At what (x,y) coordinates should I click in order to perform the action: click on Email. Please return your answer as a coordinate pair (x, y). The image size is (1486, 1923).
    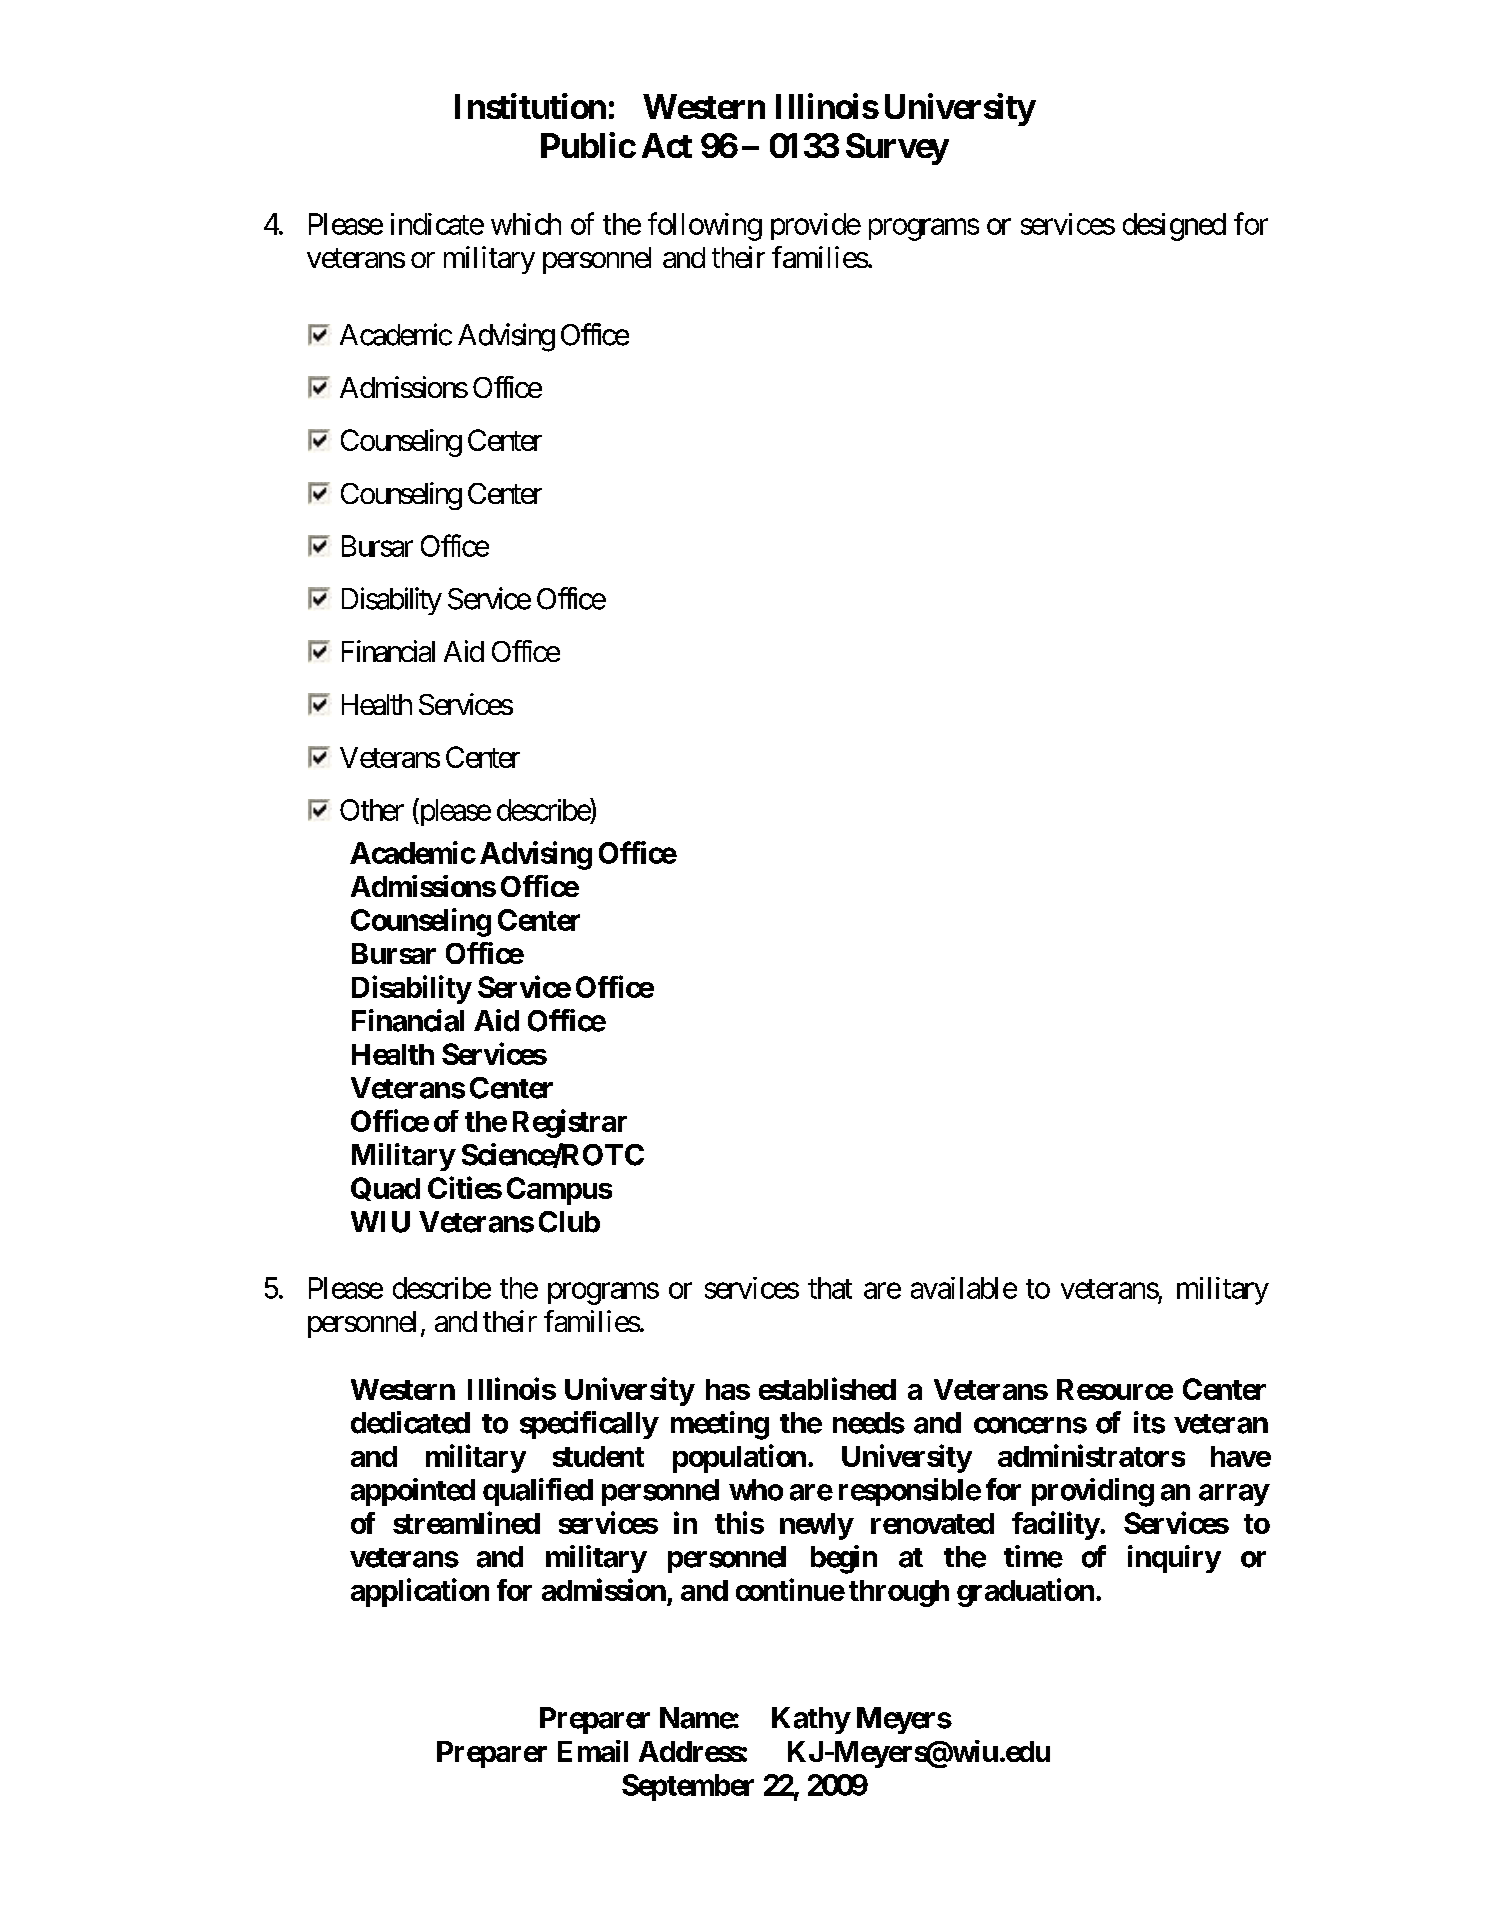
    Looking at the image, I should click on (593, 1751).
